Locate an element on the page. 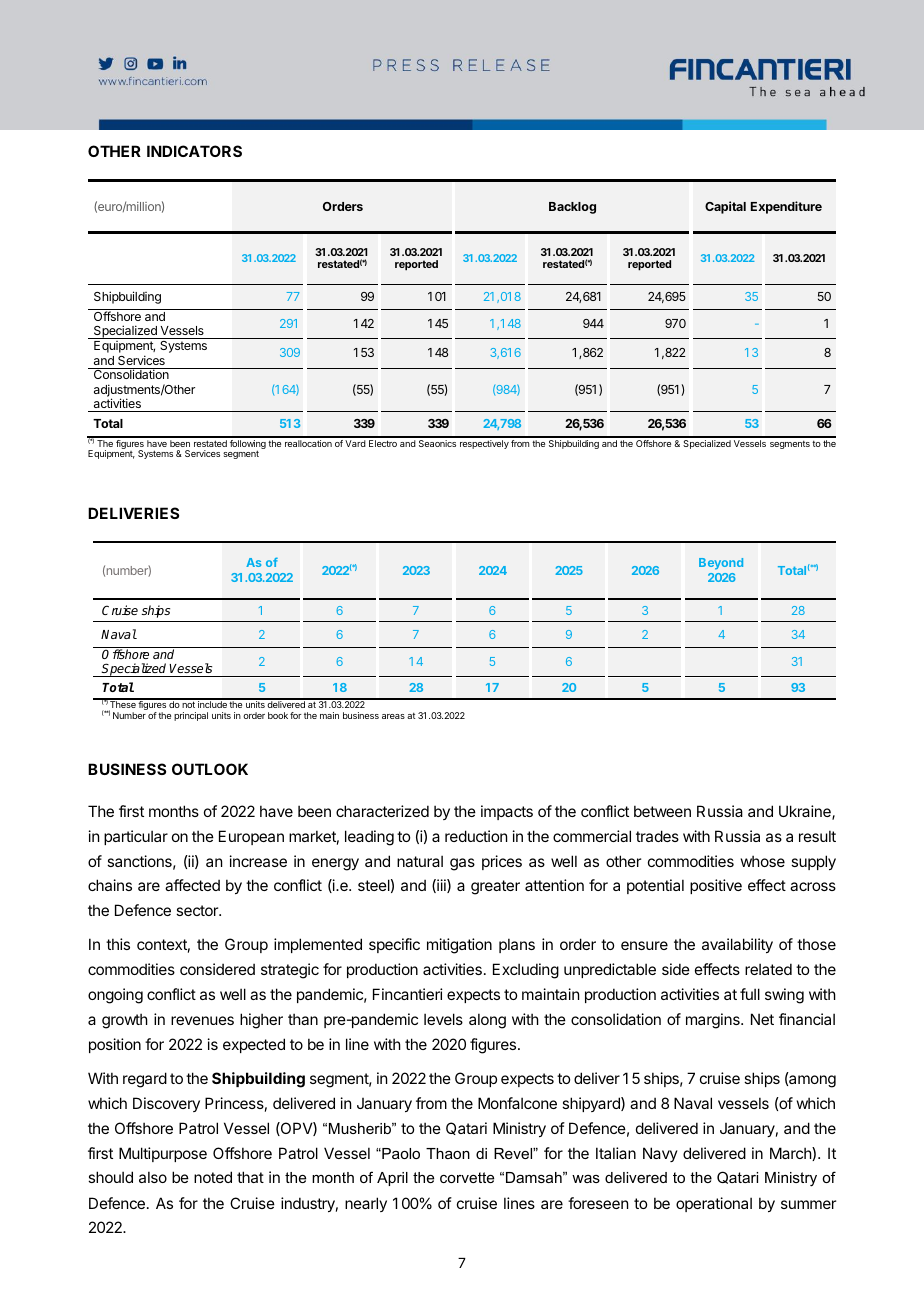 The width and height of the image is (924, 1308). between is located at coordinates (662, 811).
